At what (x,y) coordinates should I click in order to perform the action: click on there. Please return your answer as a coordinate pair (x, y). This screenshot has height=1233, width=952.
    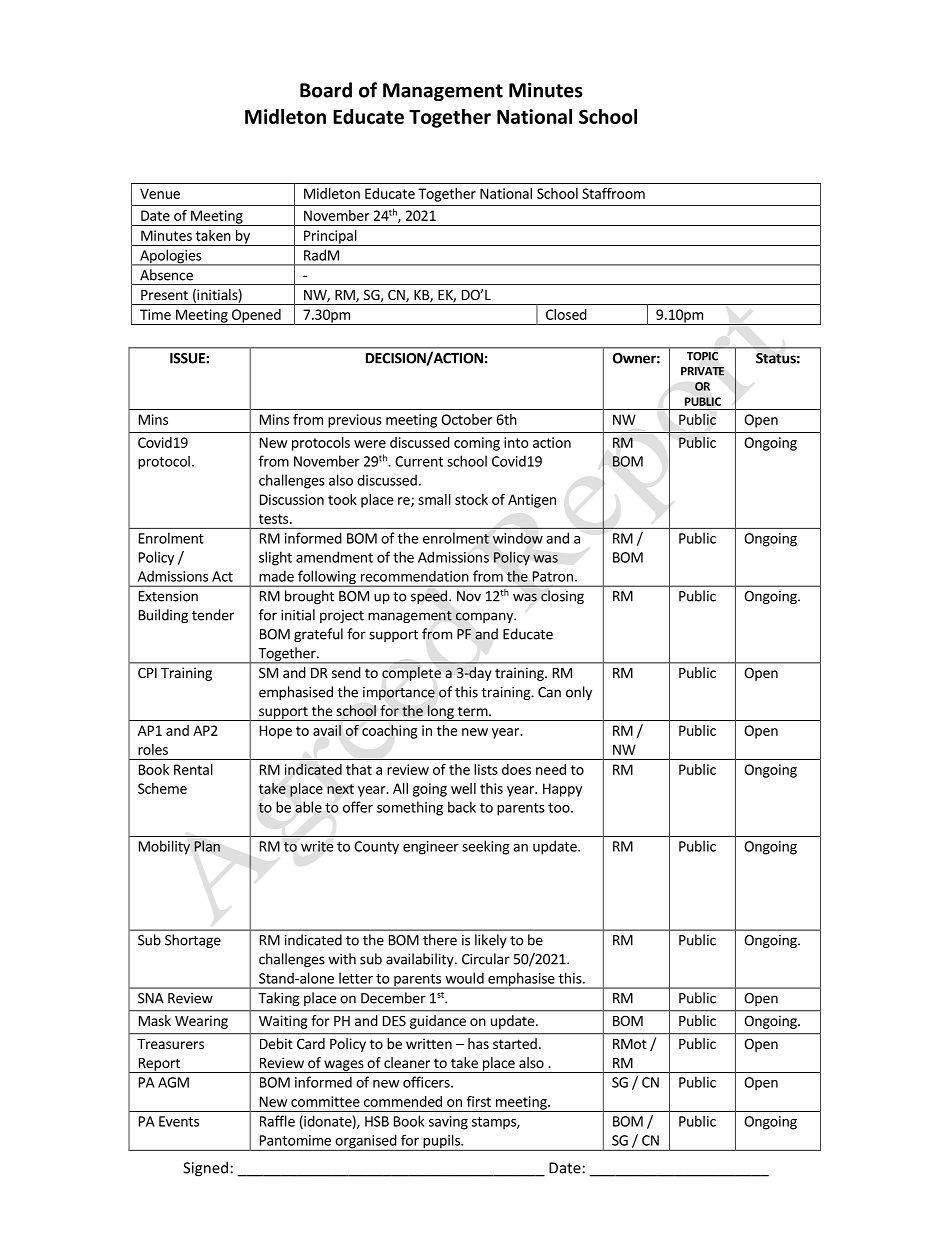
    Looking at the image, I should click on (440, 940).
